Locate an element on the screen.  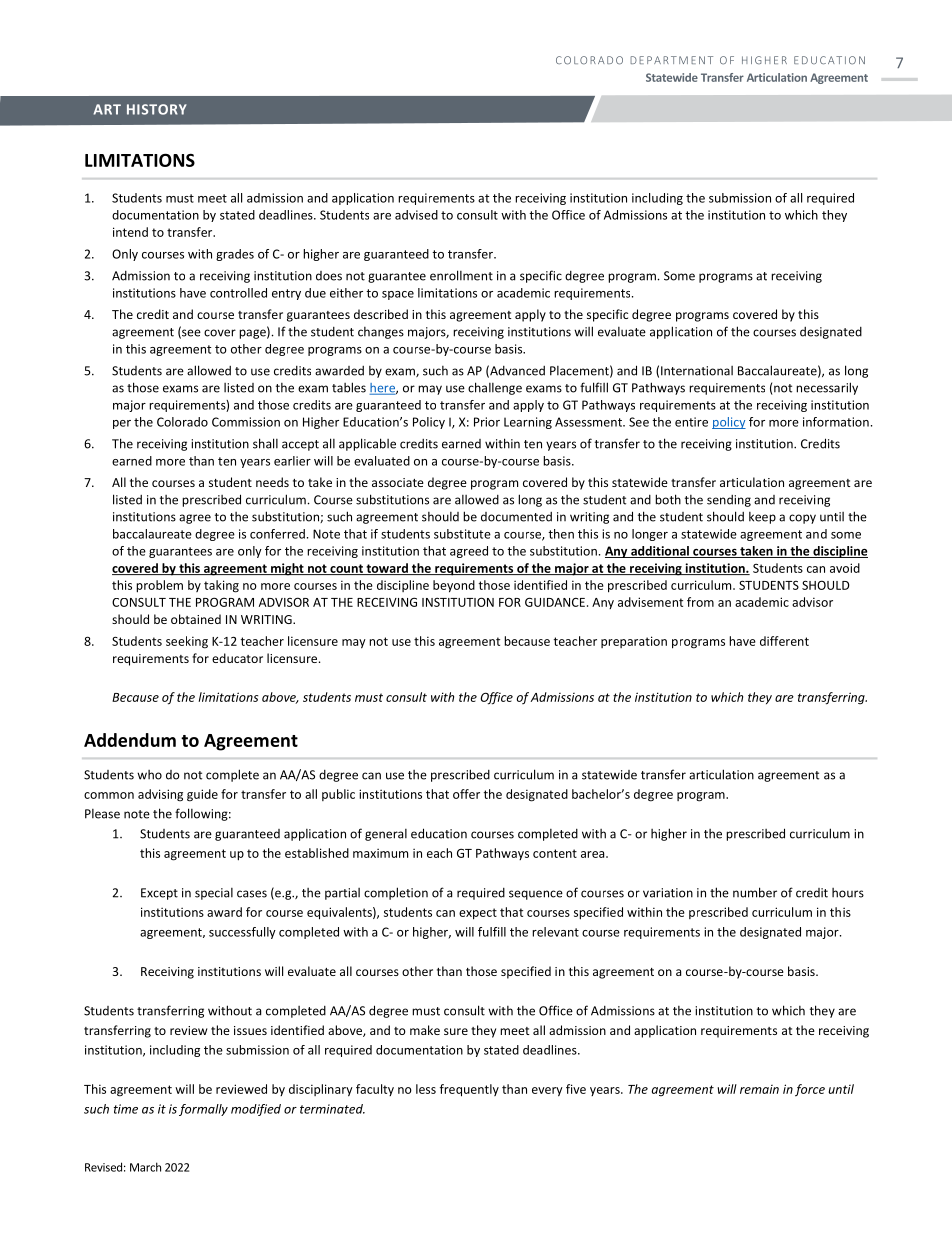
HISTORY is located at coordinates (157, 109).
